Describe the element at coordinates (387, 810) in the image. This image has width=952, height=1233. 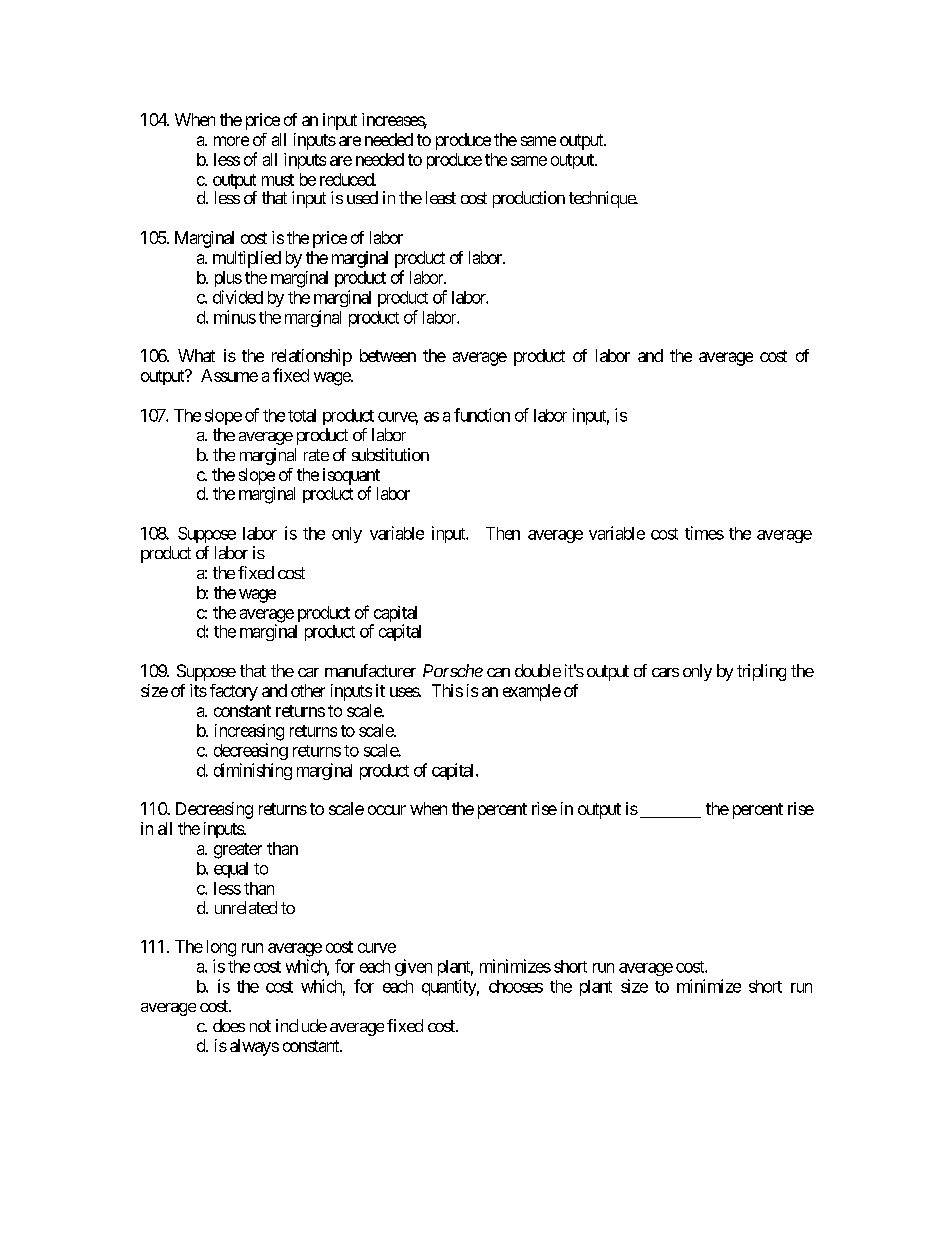
I see `occur` at that location.
